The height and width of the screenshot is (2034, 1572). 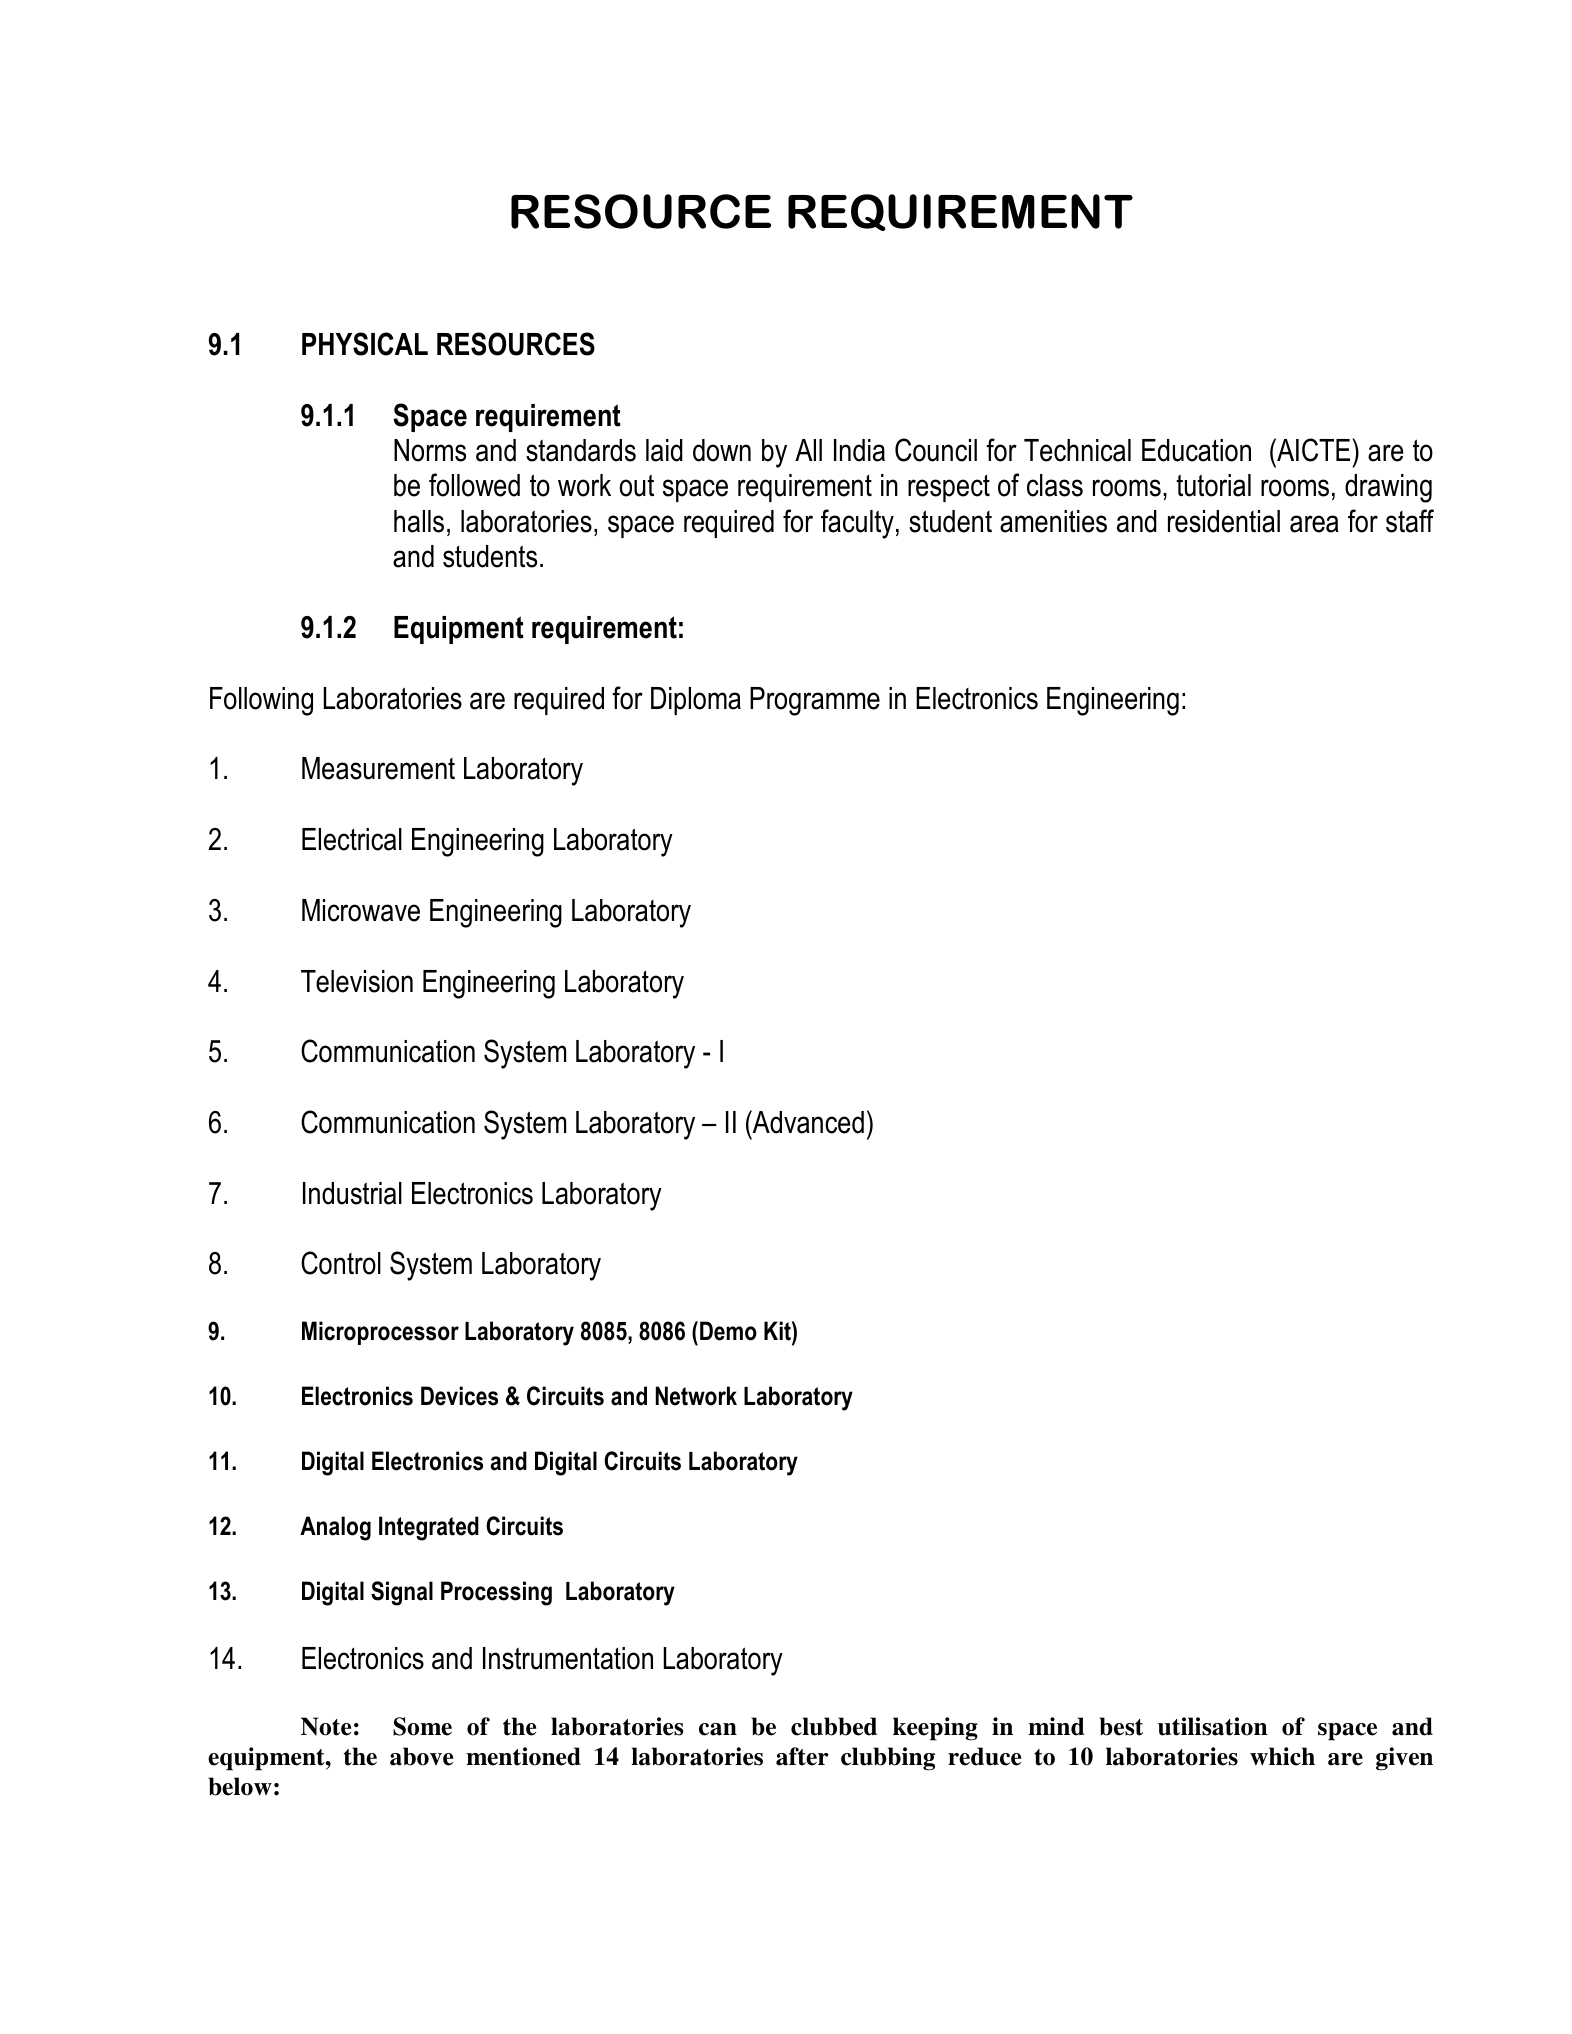 What do you see at coordinates (815, 701) in the screenshot?
I see `Programme` at bounding box center [815, 701].
